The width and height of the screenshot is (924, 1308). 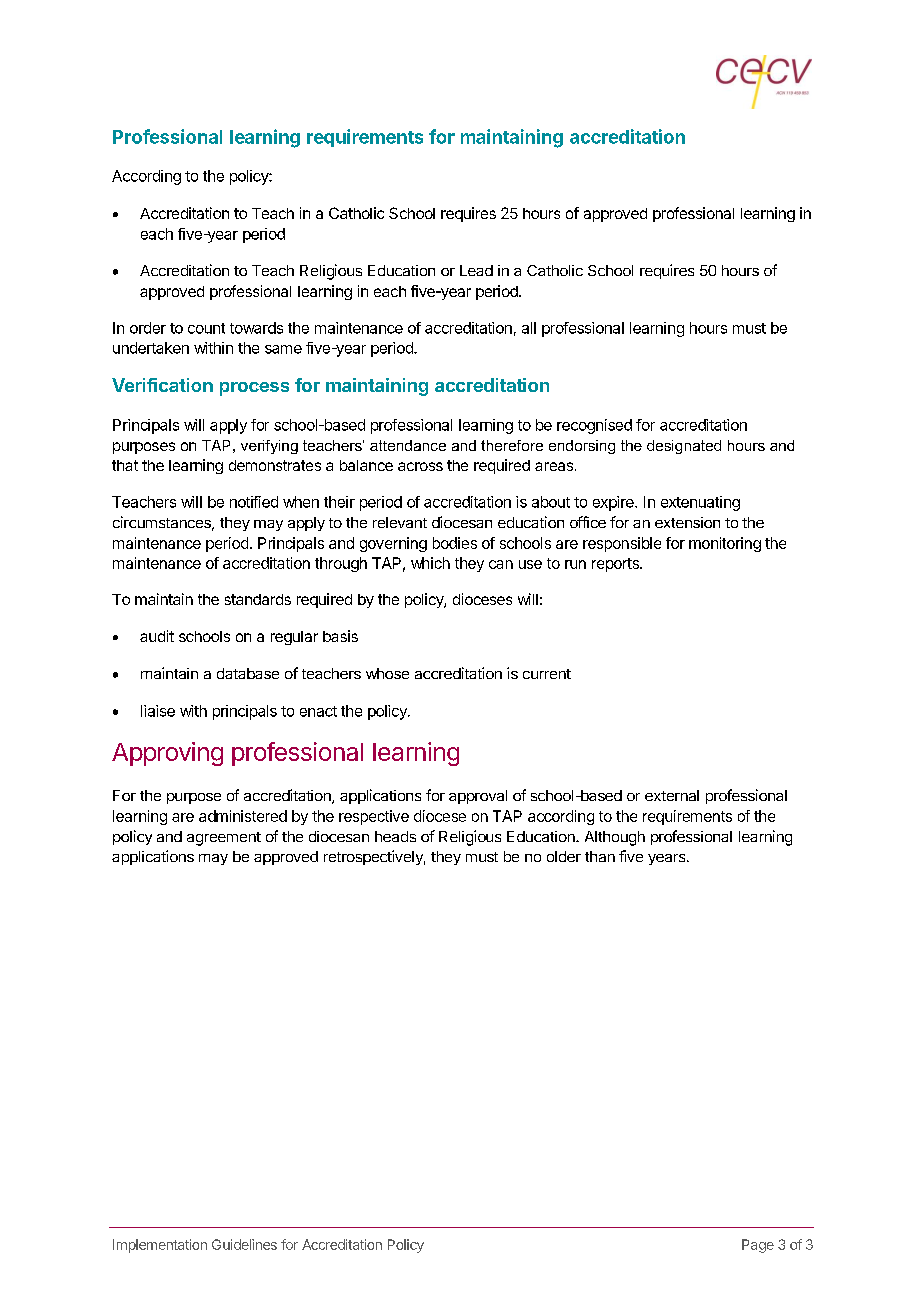 I want to click on Lead, so click(x=476, y=270).
